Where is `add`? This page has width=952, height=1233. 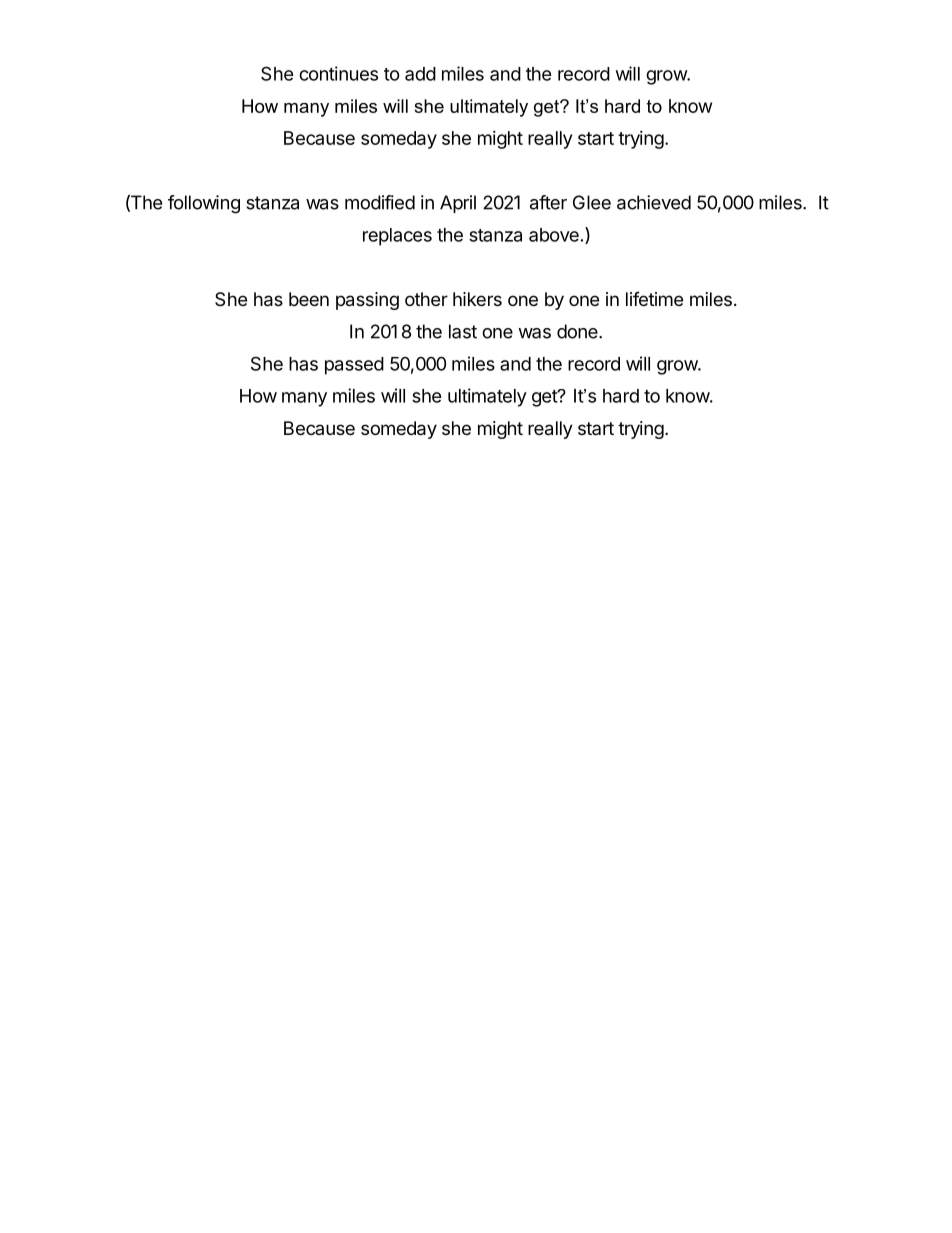
add is located at coordinates (420, 74).
